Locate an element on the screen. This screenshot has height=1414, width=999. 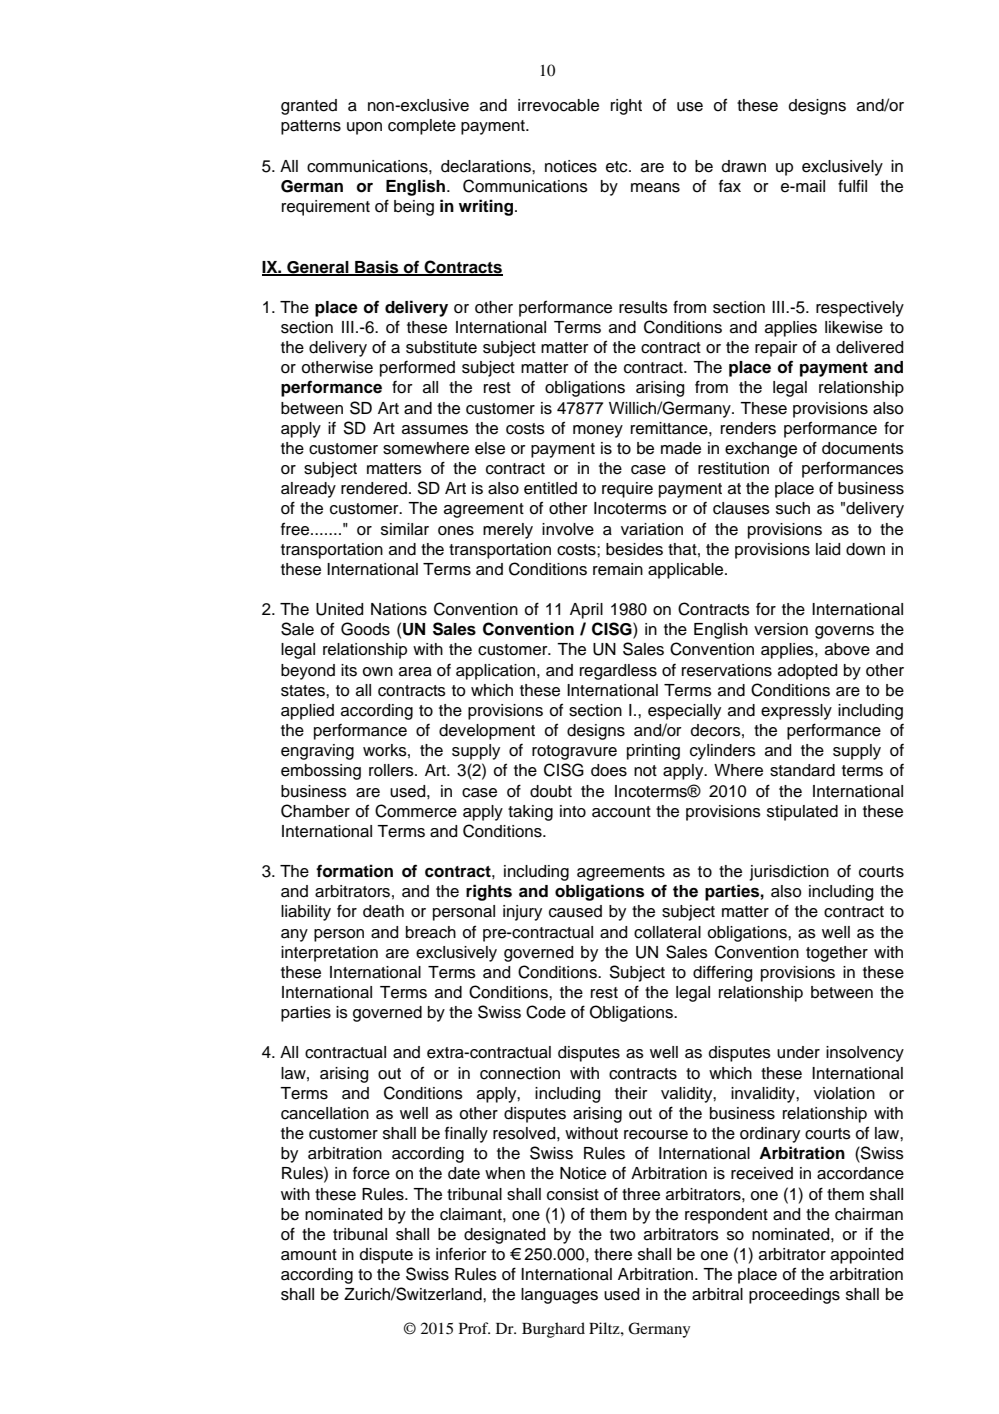
irrevocable is located at coordinates (558, 105).
